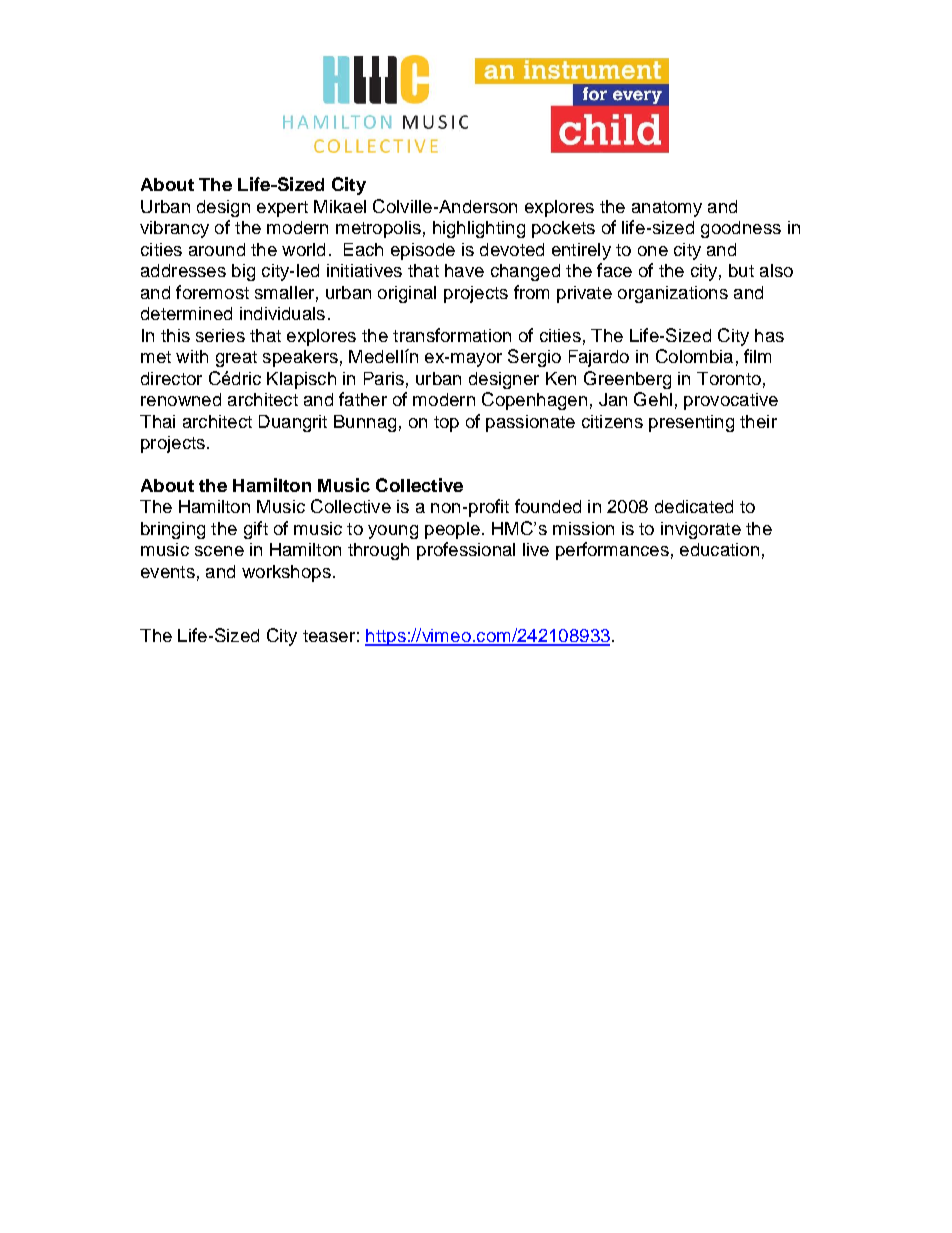 The height and width of the screenshot is (1233, 952). Describe the element at coordinates (691, 423) in the screenshot. I see `presenting` at that location.
